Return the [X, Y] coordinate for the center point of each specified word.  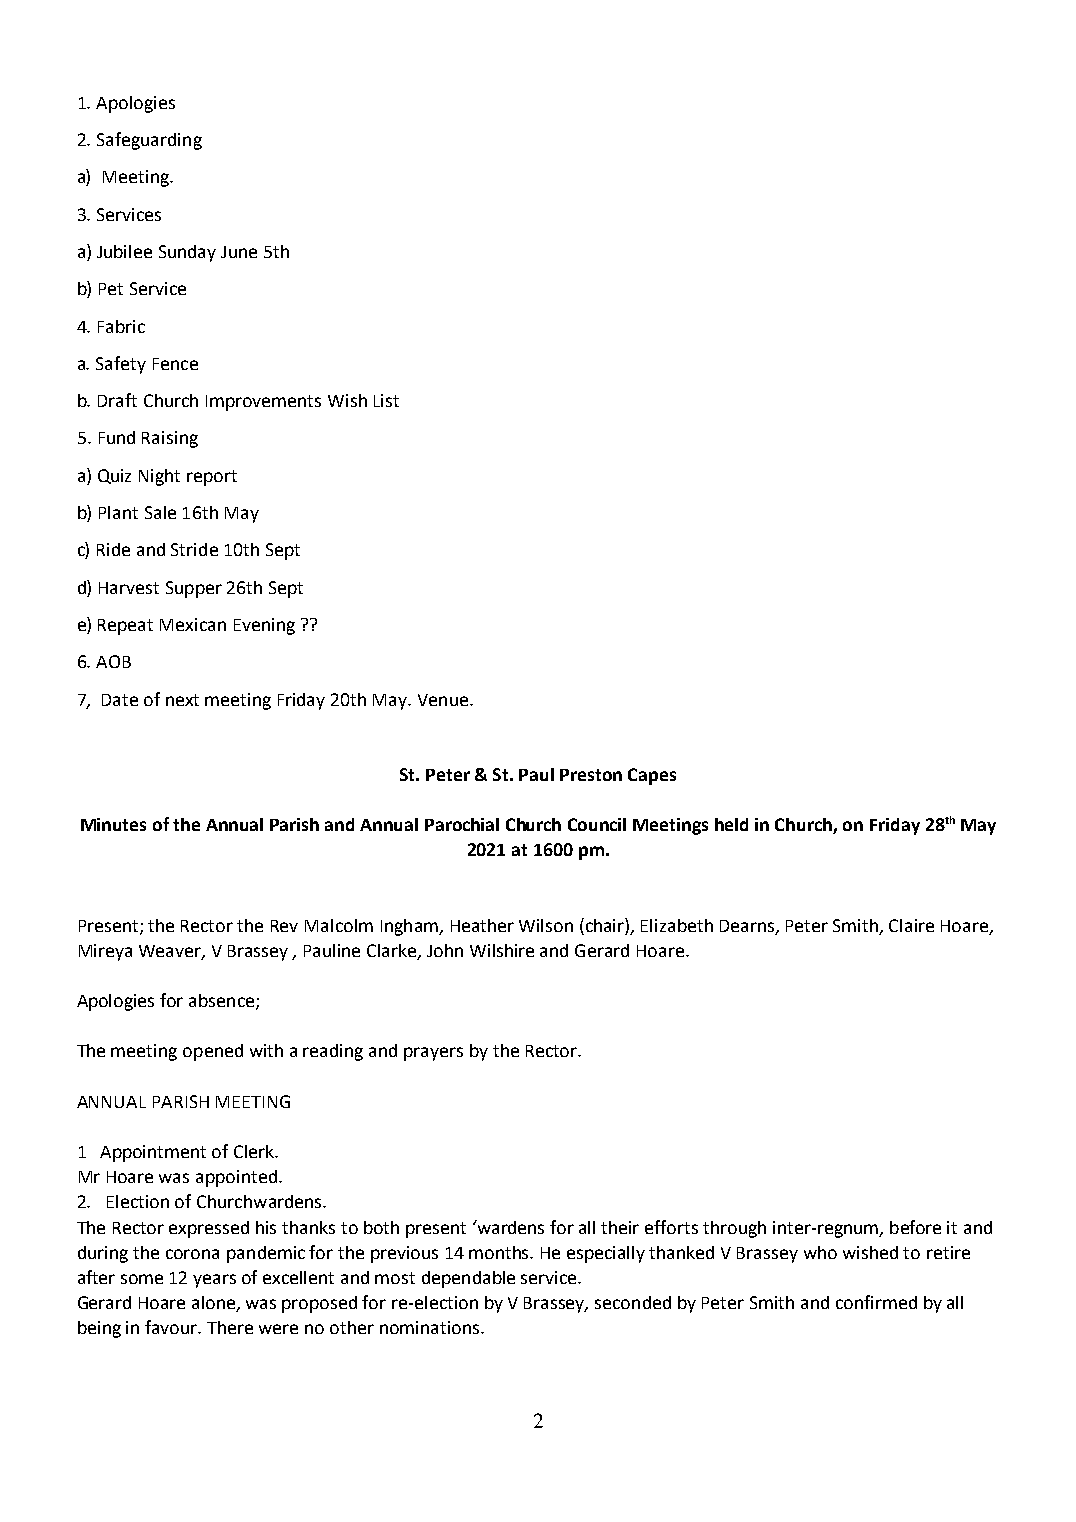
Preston [591, 775]
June [239, 252]
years [214, 1281]
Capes [652, 776]
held [731, 824]
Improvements [263, 403]
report [212, 478]
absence [221, 1000]
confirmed [876, 1302]
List [386, 400]
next [182, 700]
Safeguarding [149, 141]
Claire [911, 925]
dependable [468, 1279]
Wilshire [502, 950]
